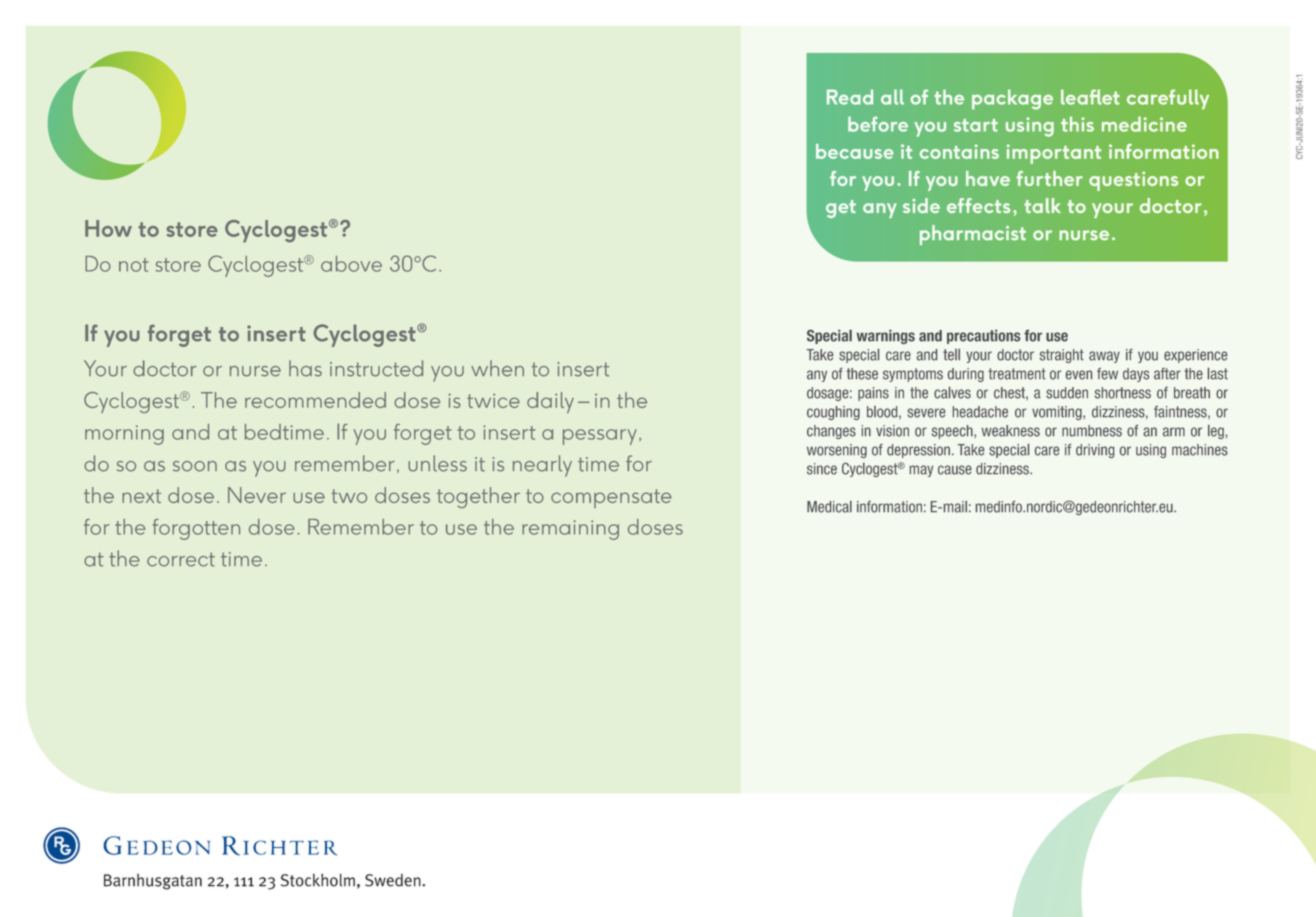 The height and width of the screenshot is (917, 1316). What do you see at coordinates (570, 530) in the screenshot?
I see `remaining` at bounding box center [570, 530].
